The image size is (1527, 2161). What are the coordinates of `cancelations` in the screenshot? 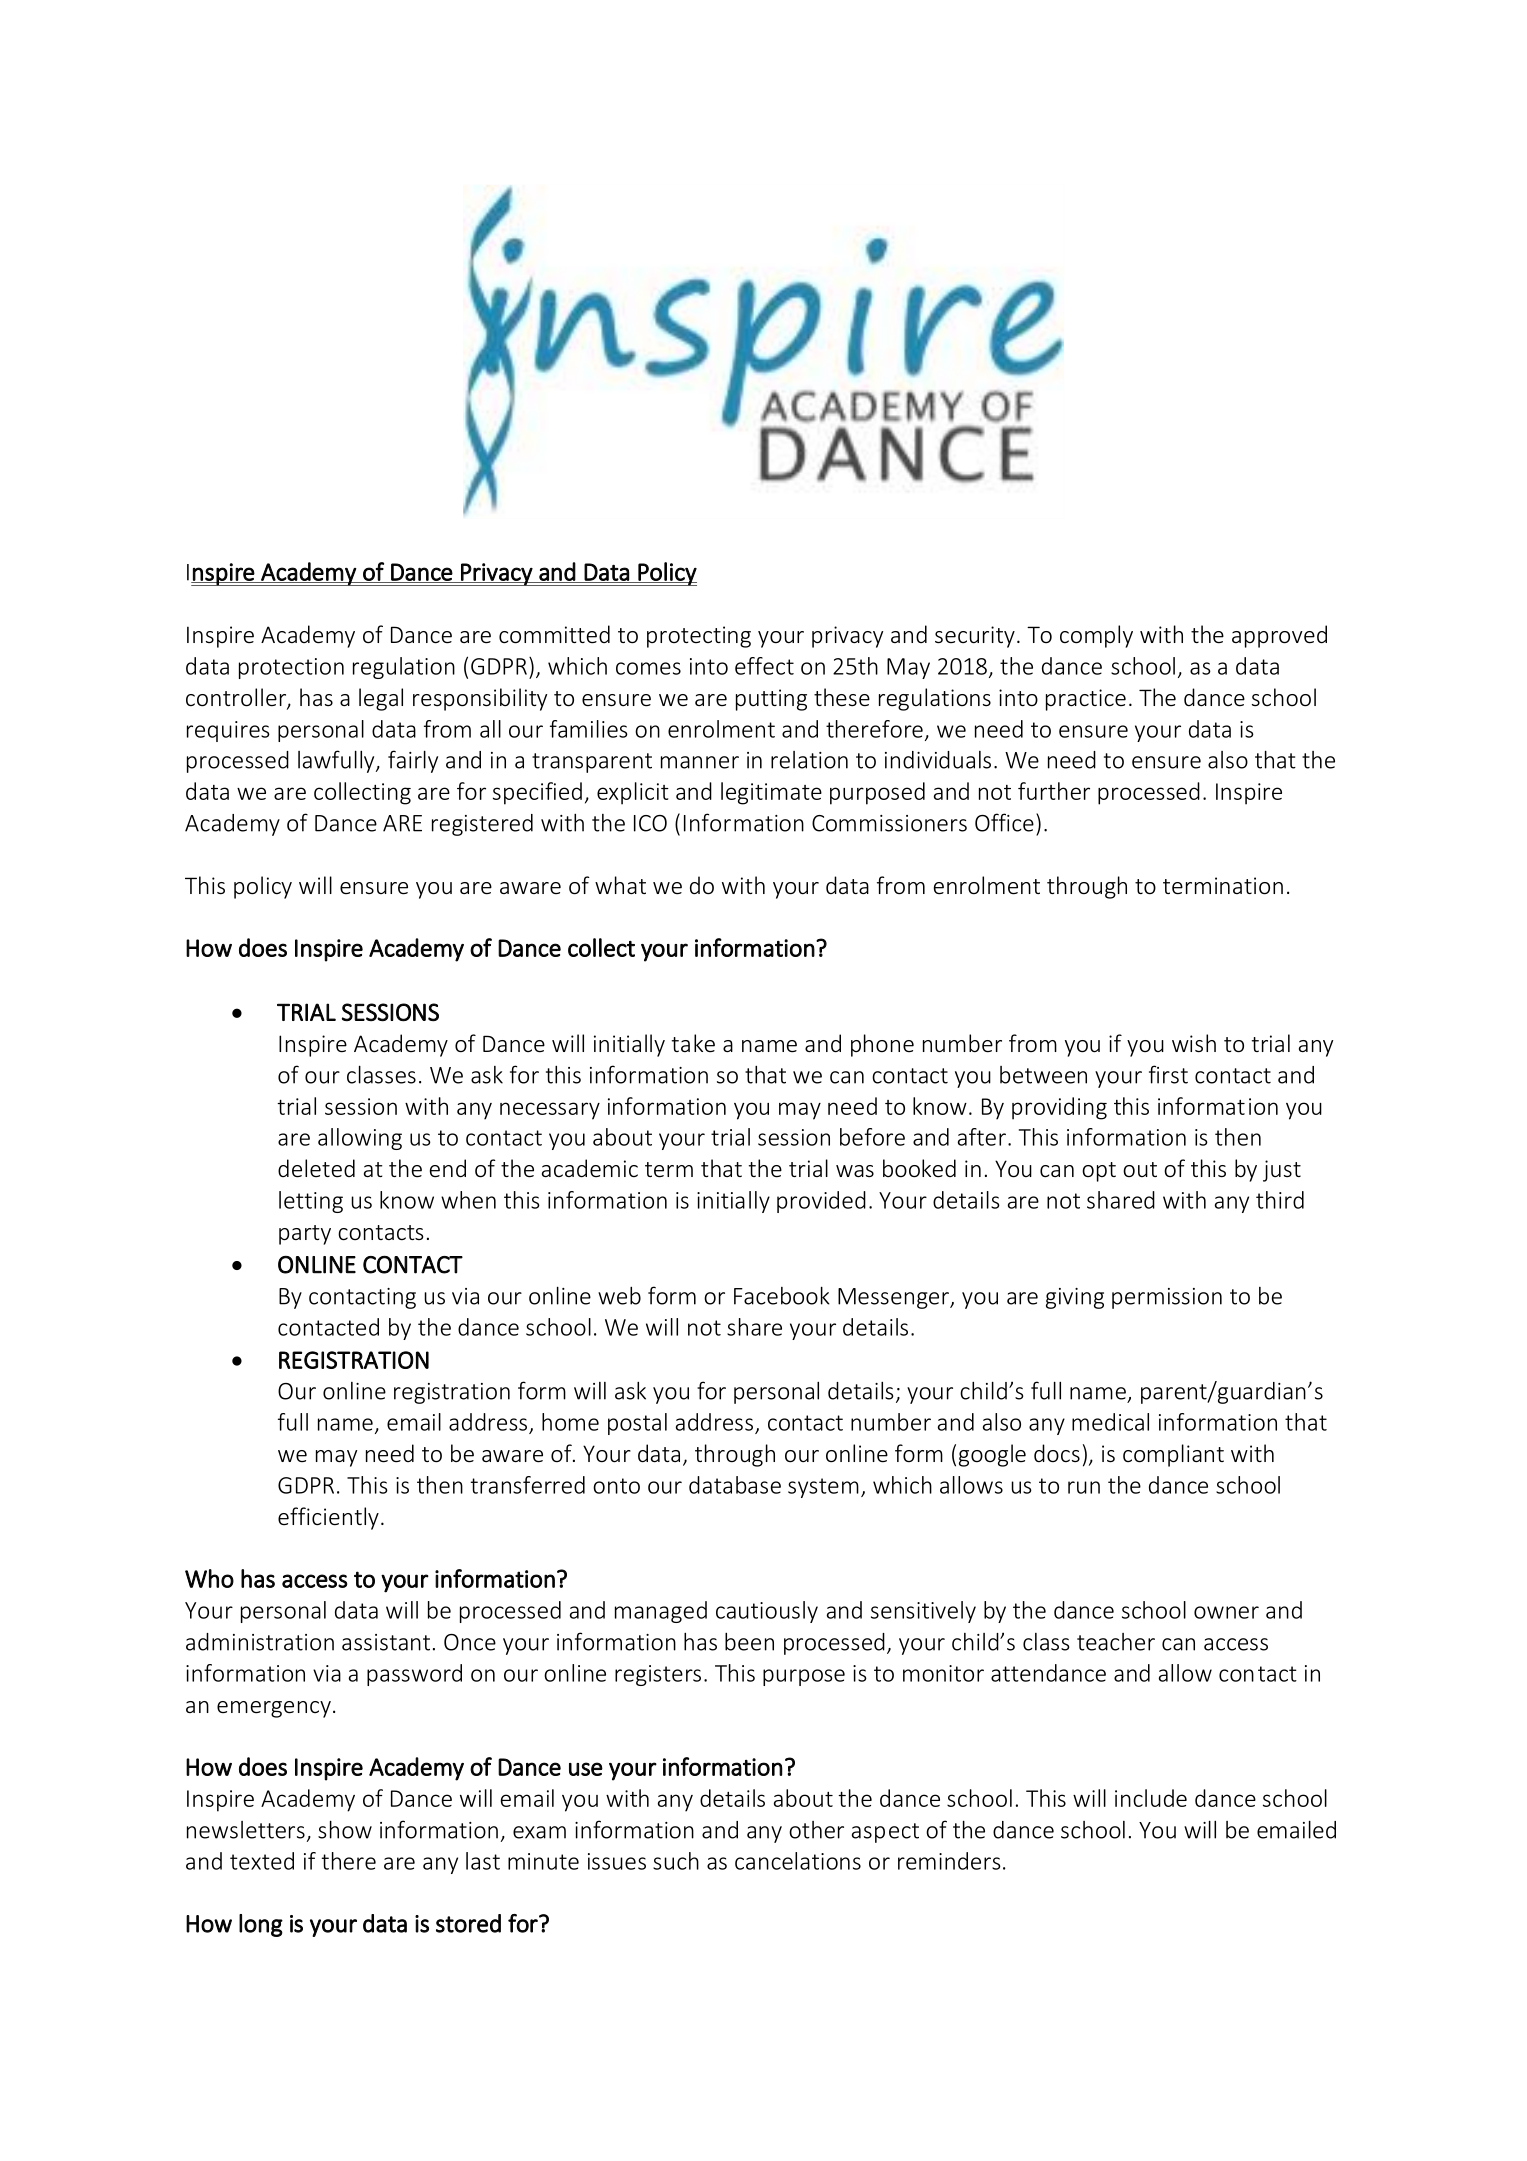 It's located at (798, 1861).
